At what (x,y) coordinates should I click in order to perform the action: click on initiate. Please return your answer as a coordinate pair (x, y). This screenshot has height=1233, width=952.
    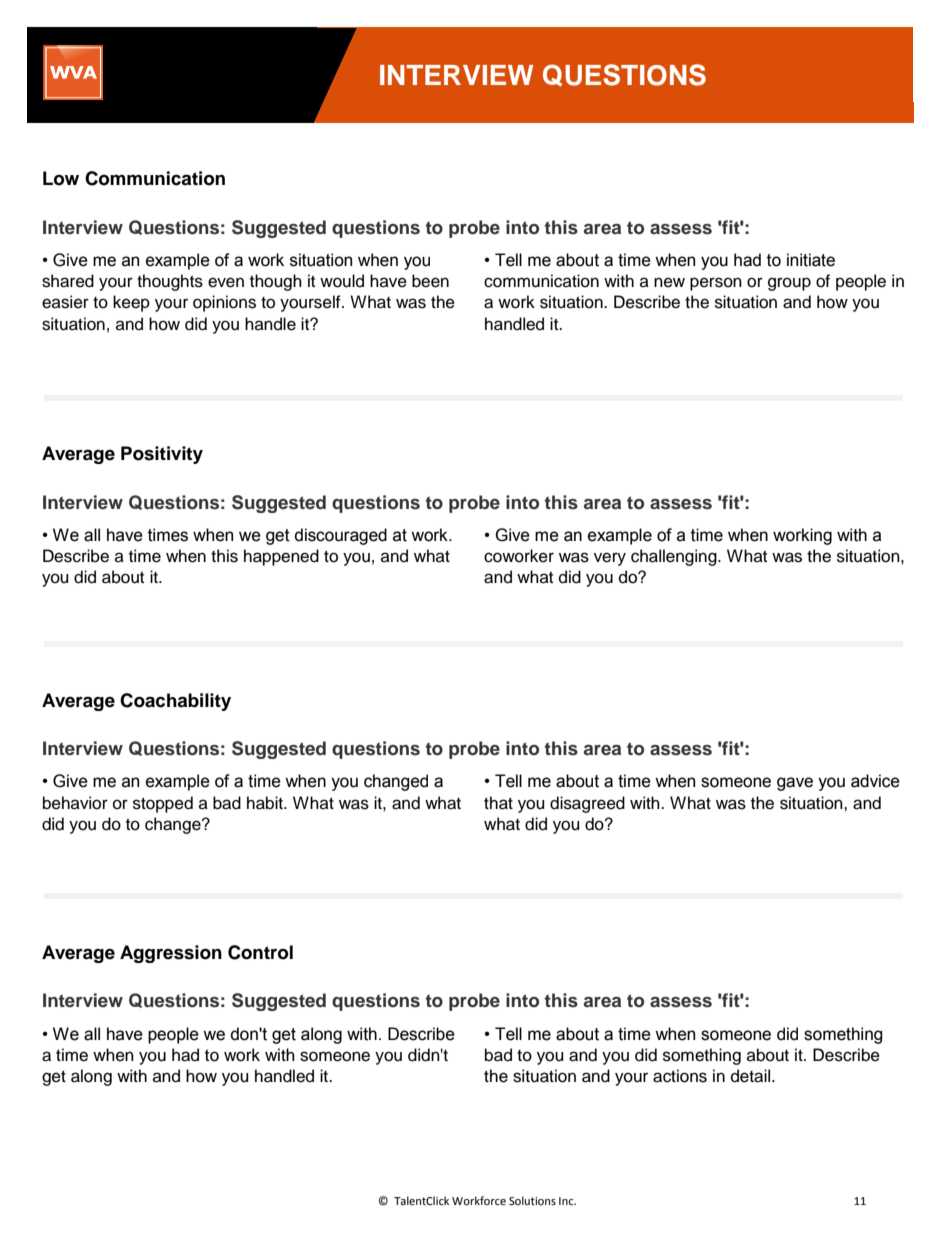
    Looking at the image, I should click on (811, 260).
